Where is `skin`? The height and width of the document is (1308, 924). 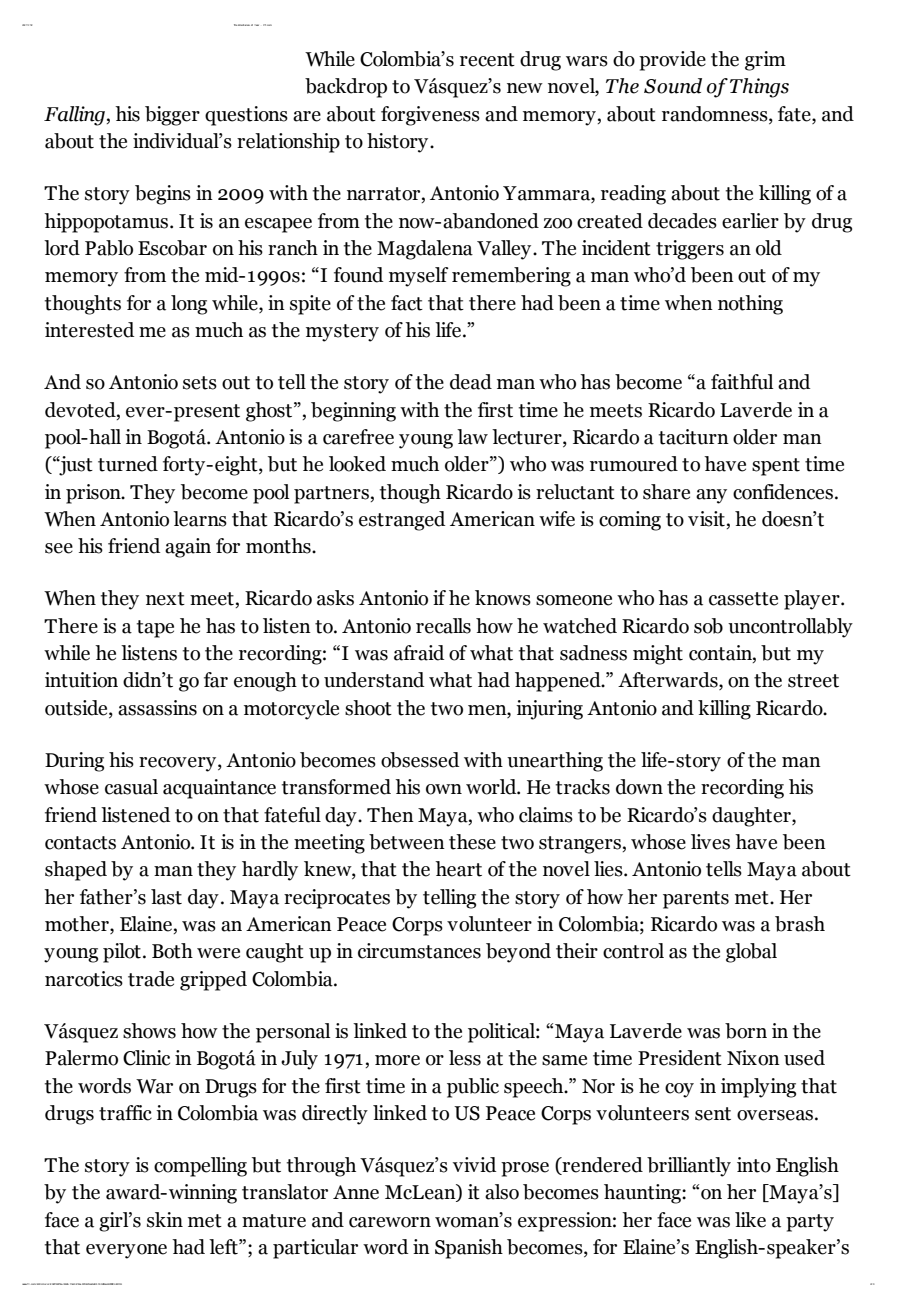
skin is located at coordinates (165, 1220).
